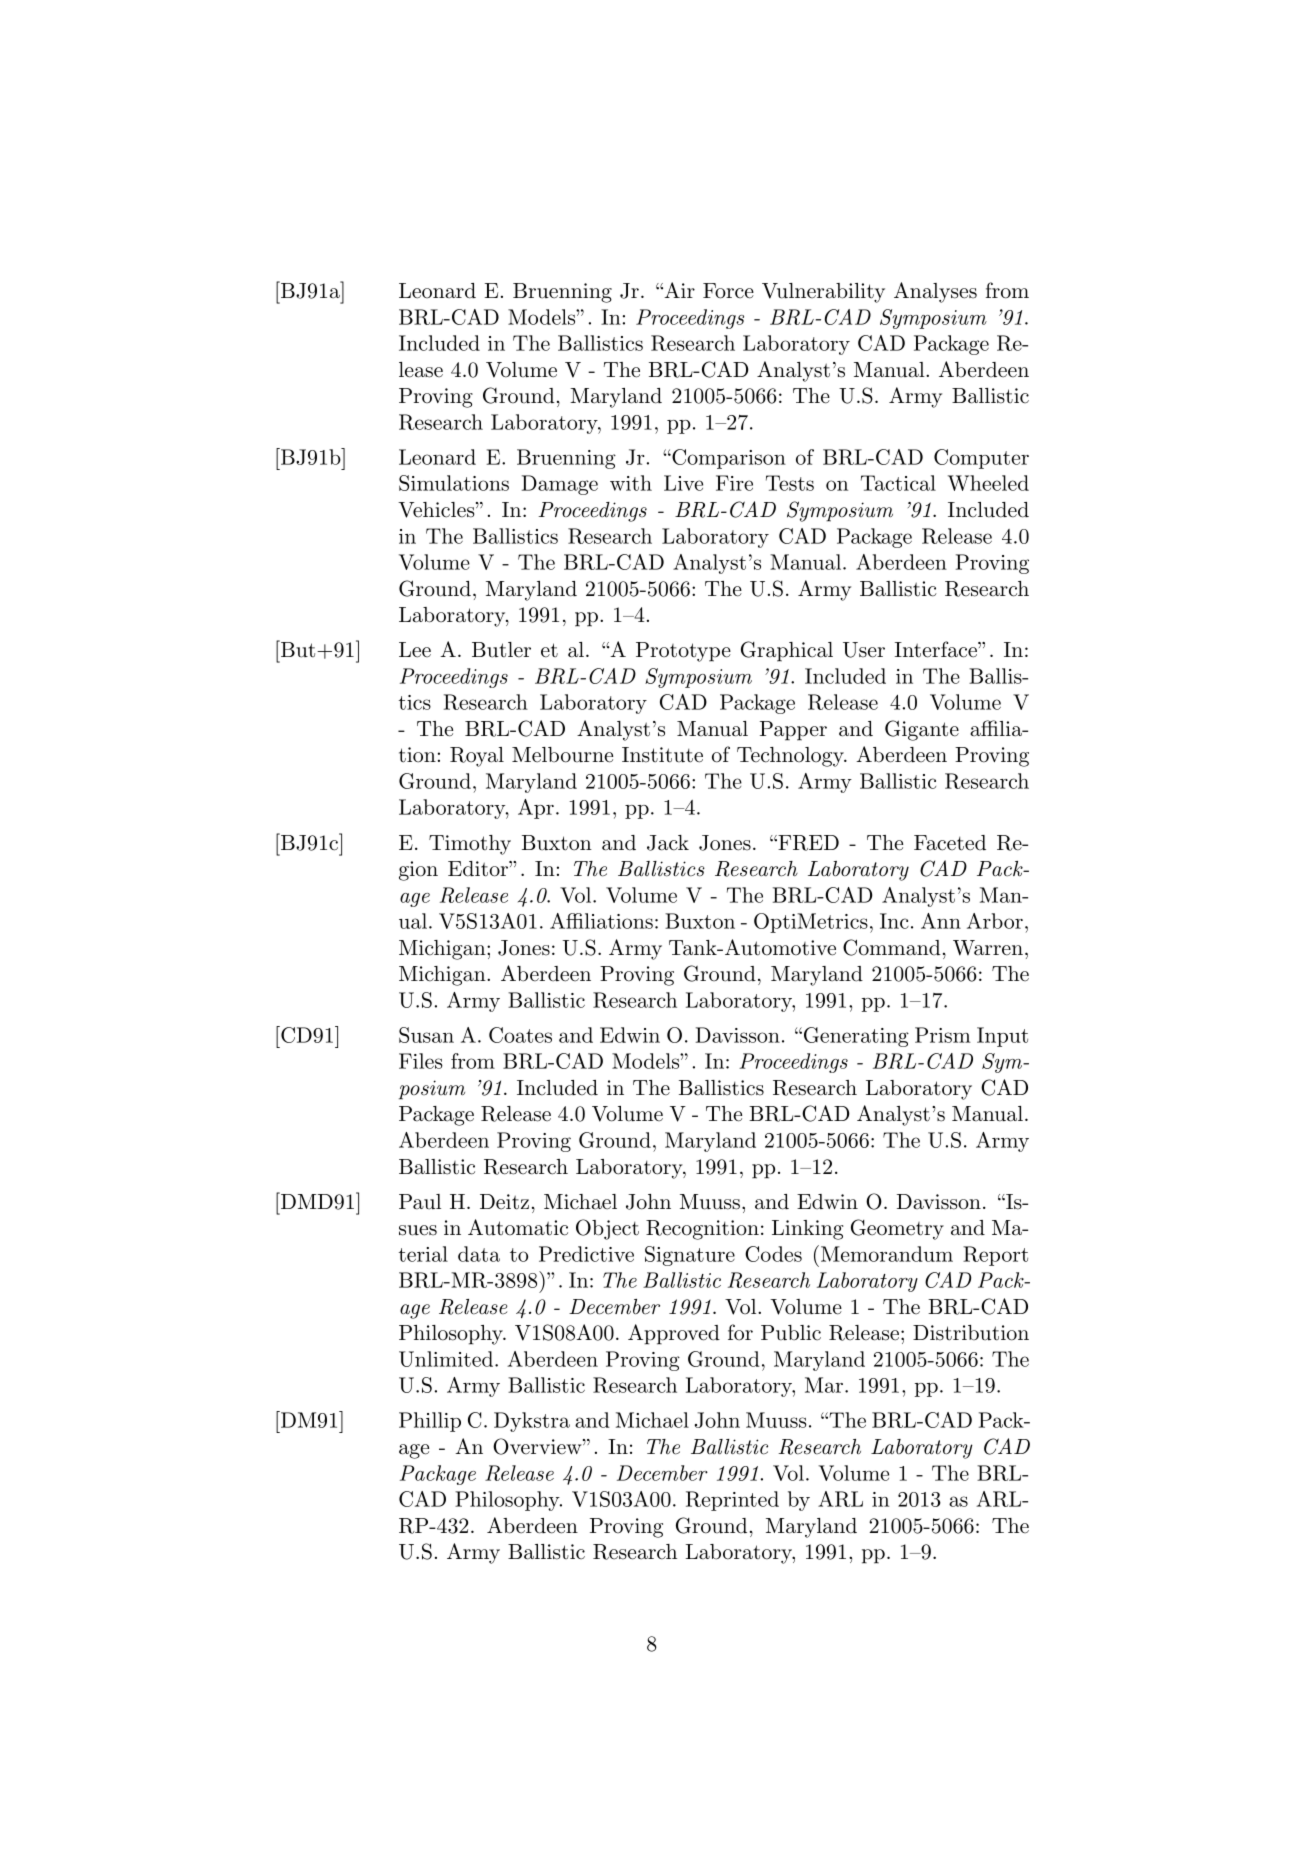  I want to click on Prism, so click(943, 1035).
